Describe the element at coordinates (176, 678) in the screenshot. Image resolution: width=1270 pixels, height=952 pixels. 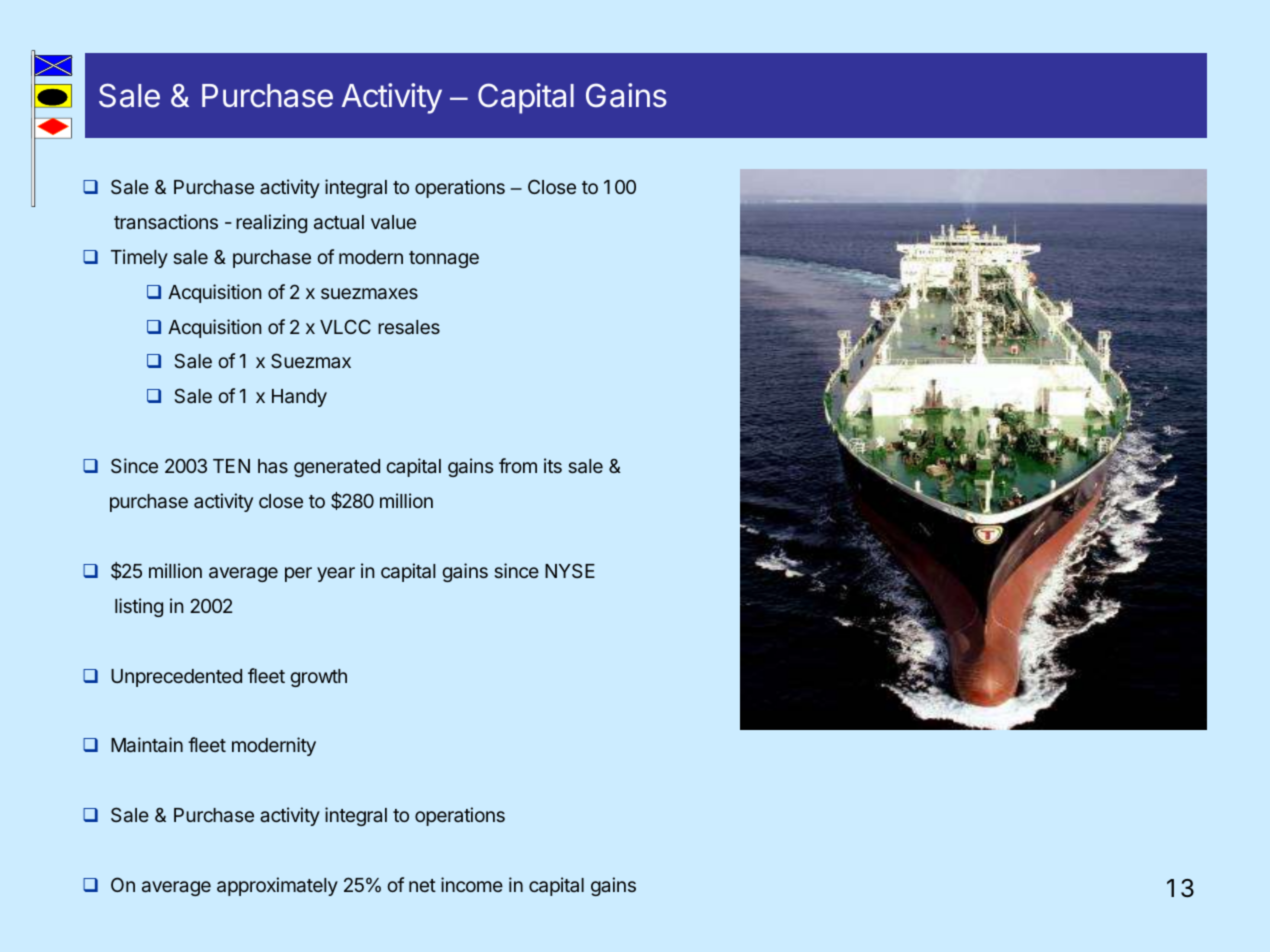
I see `Unprecedented` at that location.
